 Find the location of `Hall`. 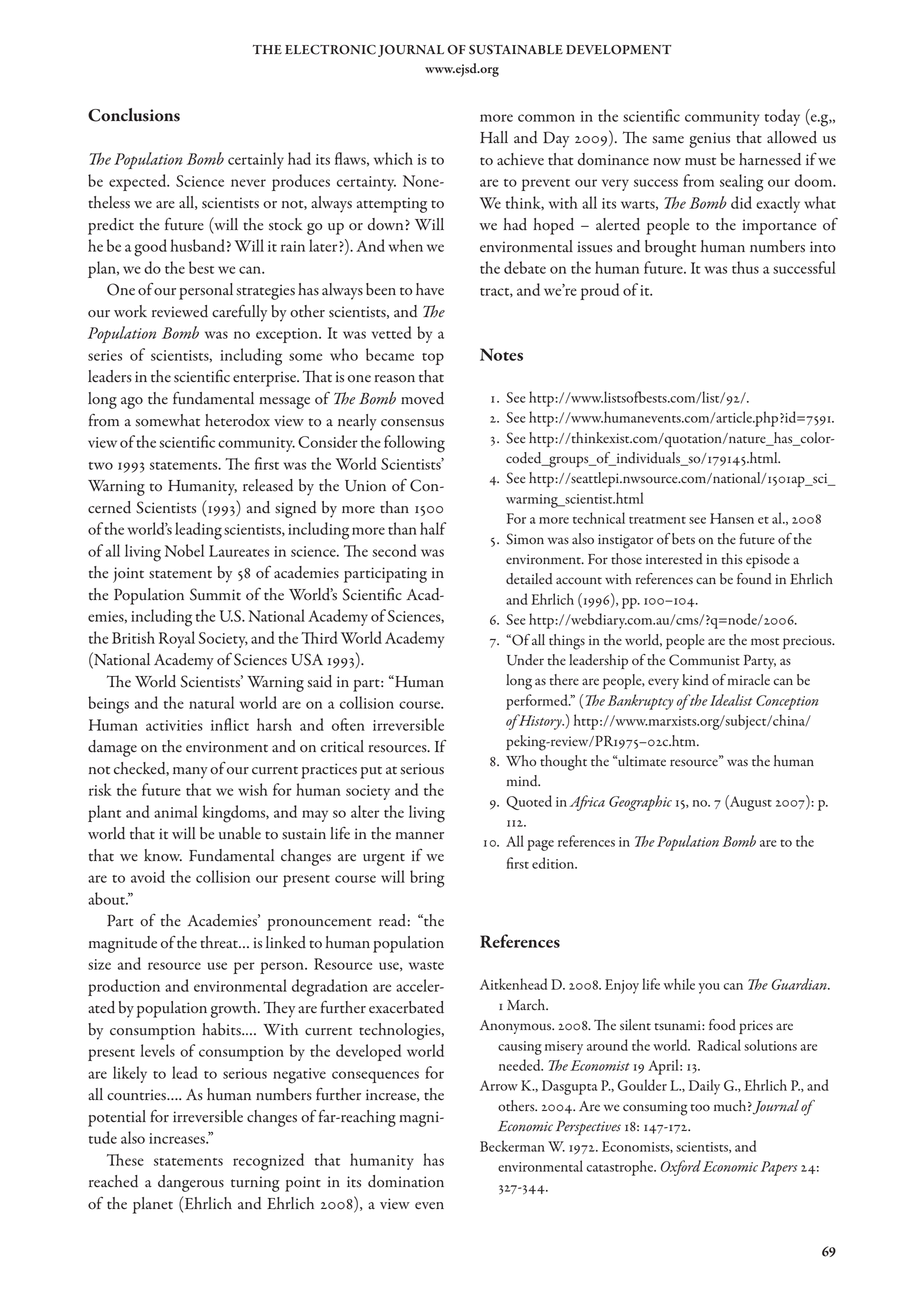

Hall is located at coordinates (494, 137).
